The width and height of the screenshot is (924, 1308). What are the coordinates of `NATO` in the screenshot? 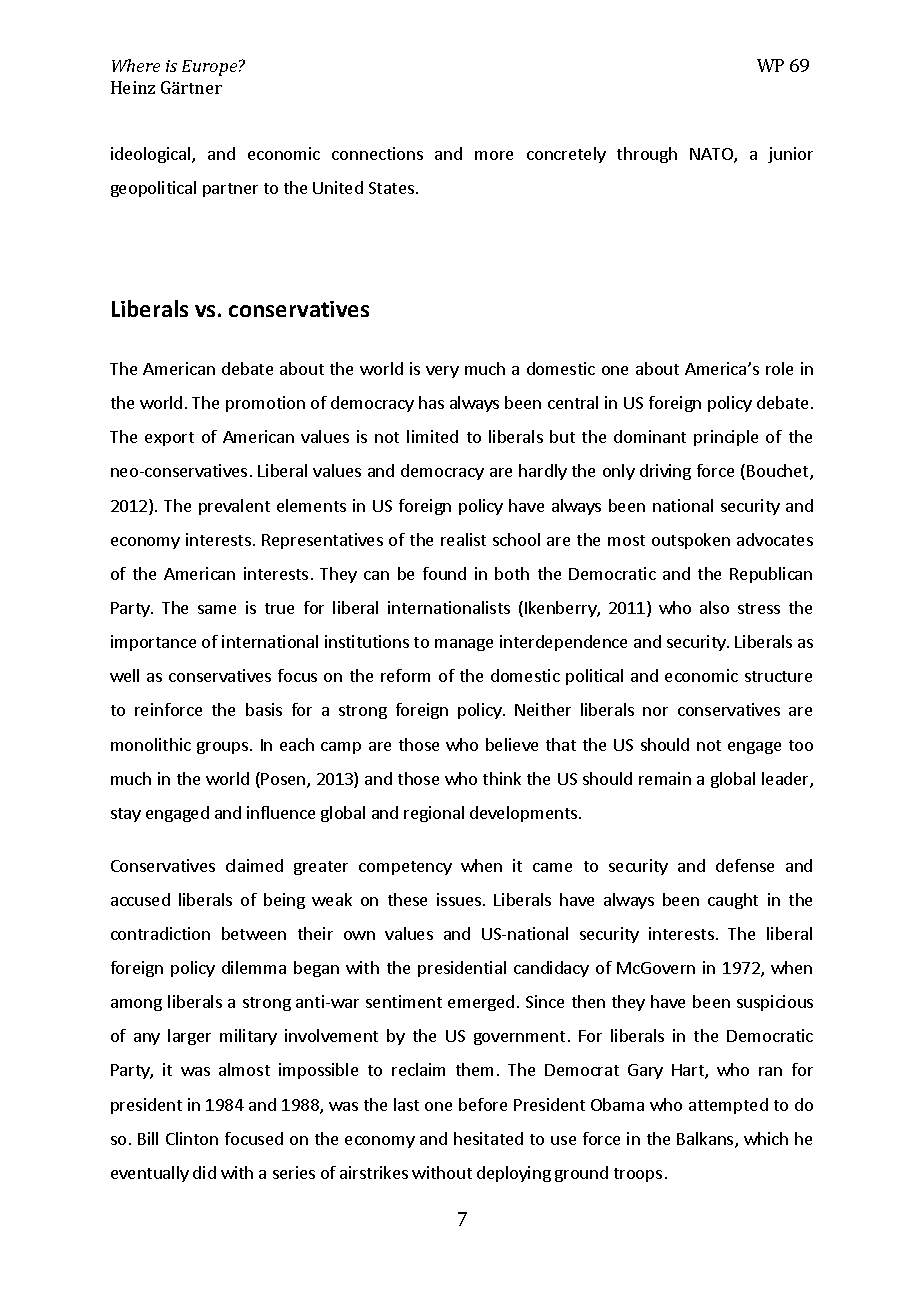 It's located at (712, 155).
